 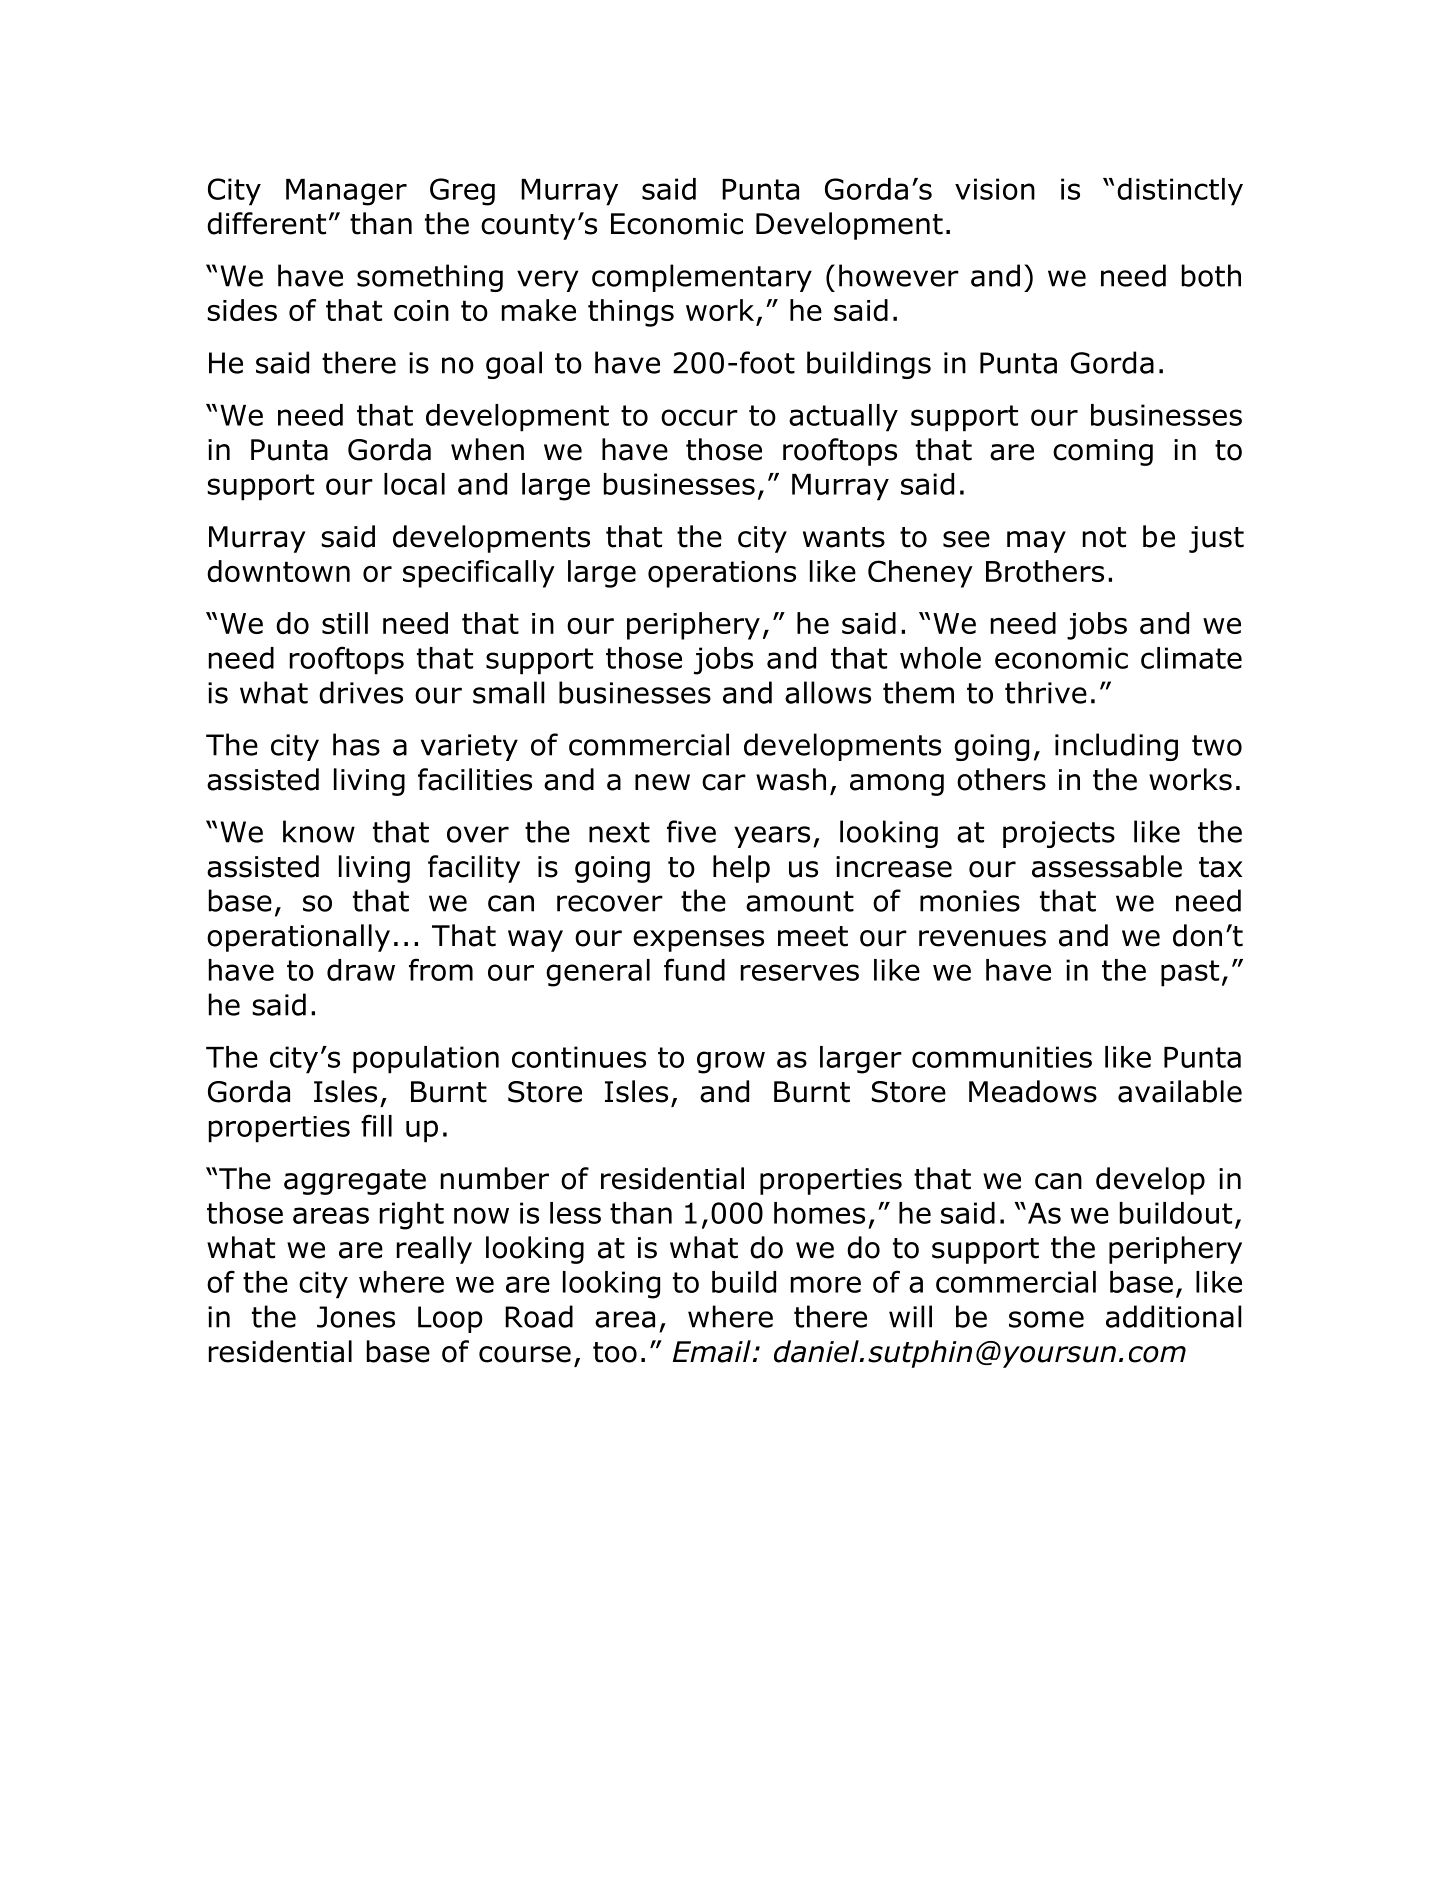 What do you see at coordinates (426, 1060) in the page?
I see `population` at bounding box center [426, 1060].
